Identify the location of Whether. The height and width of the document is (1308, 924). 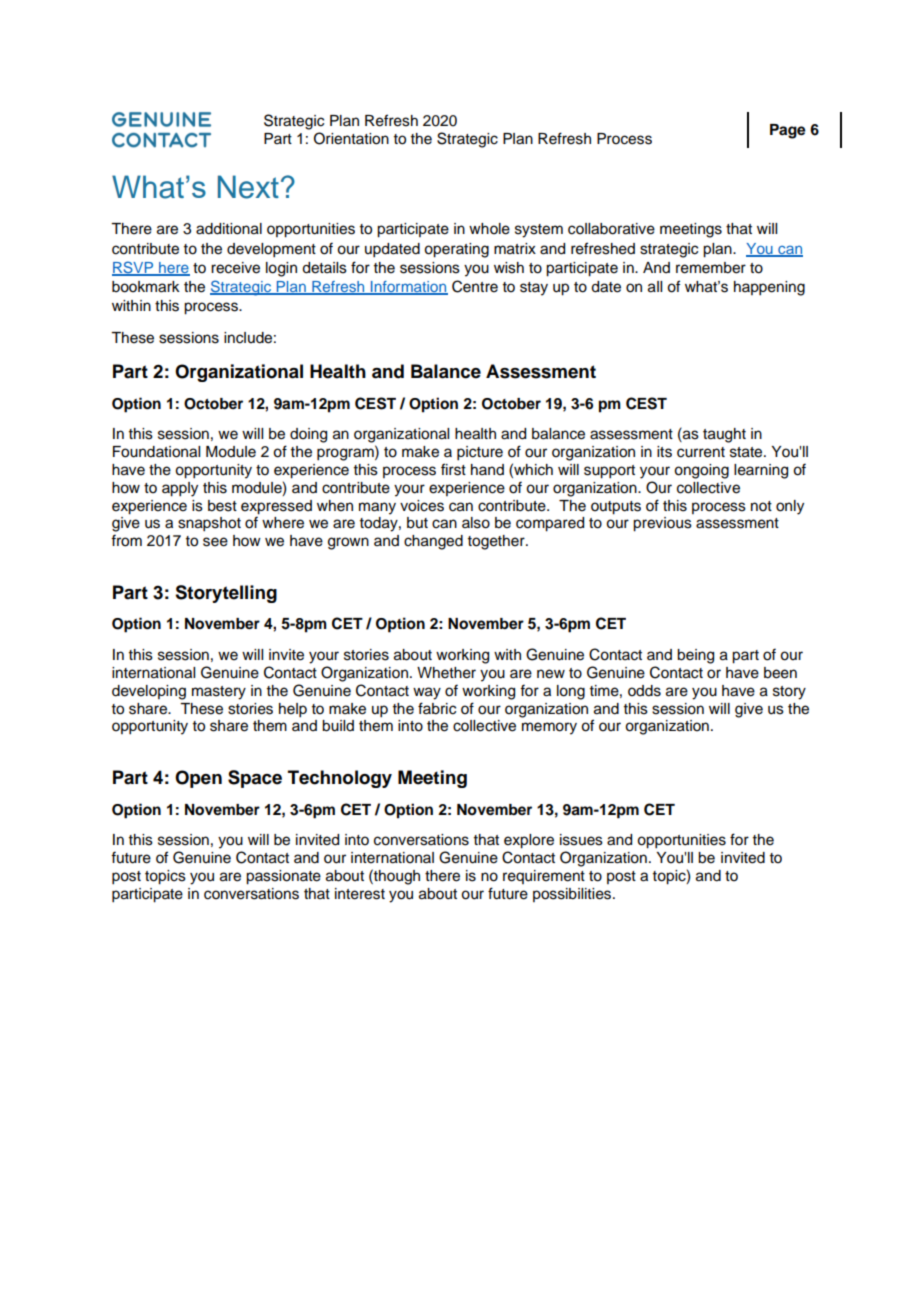
(446, 673).
